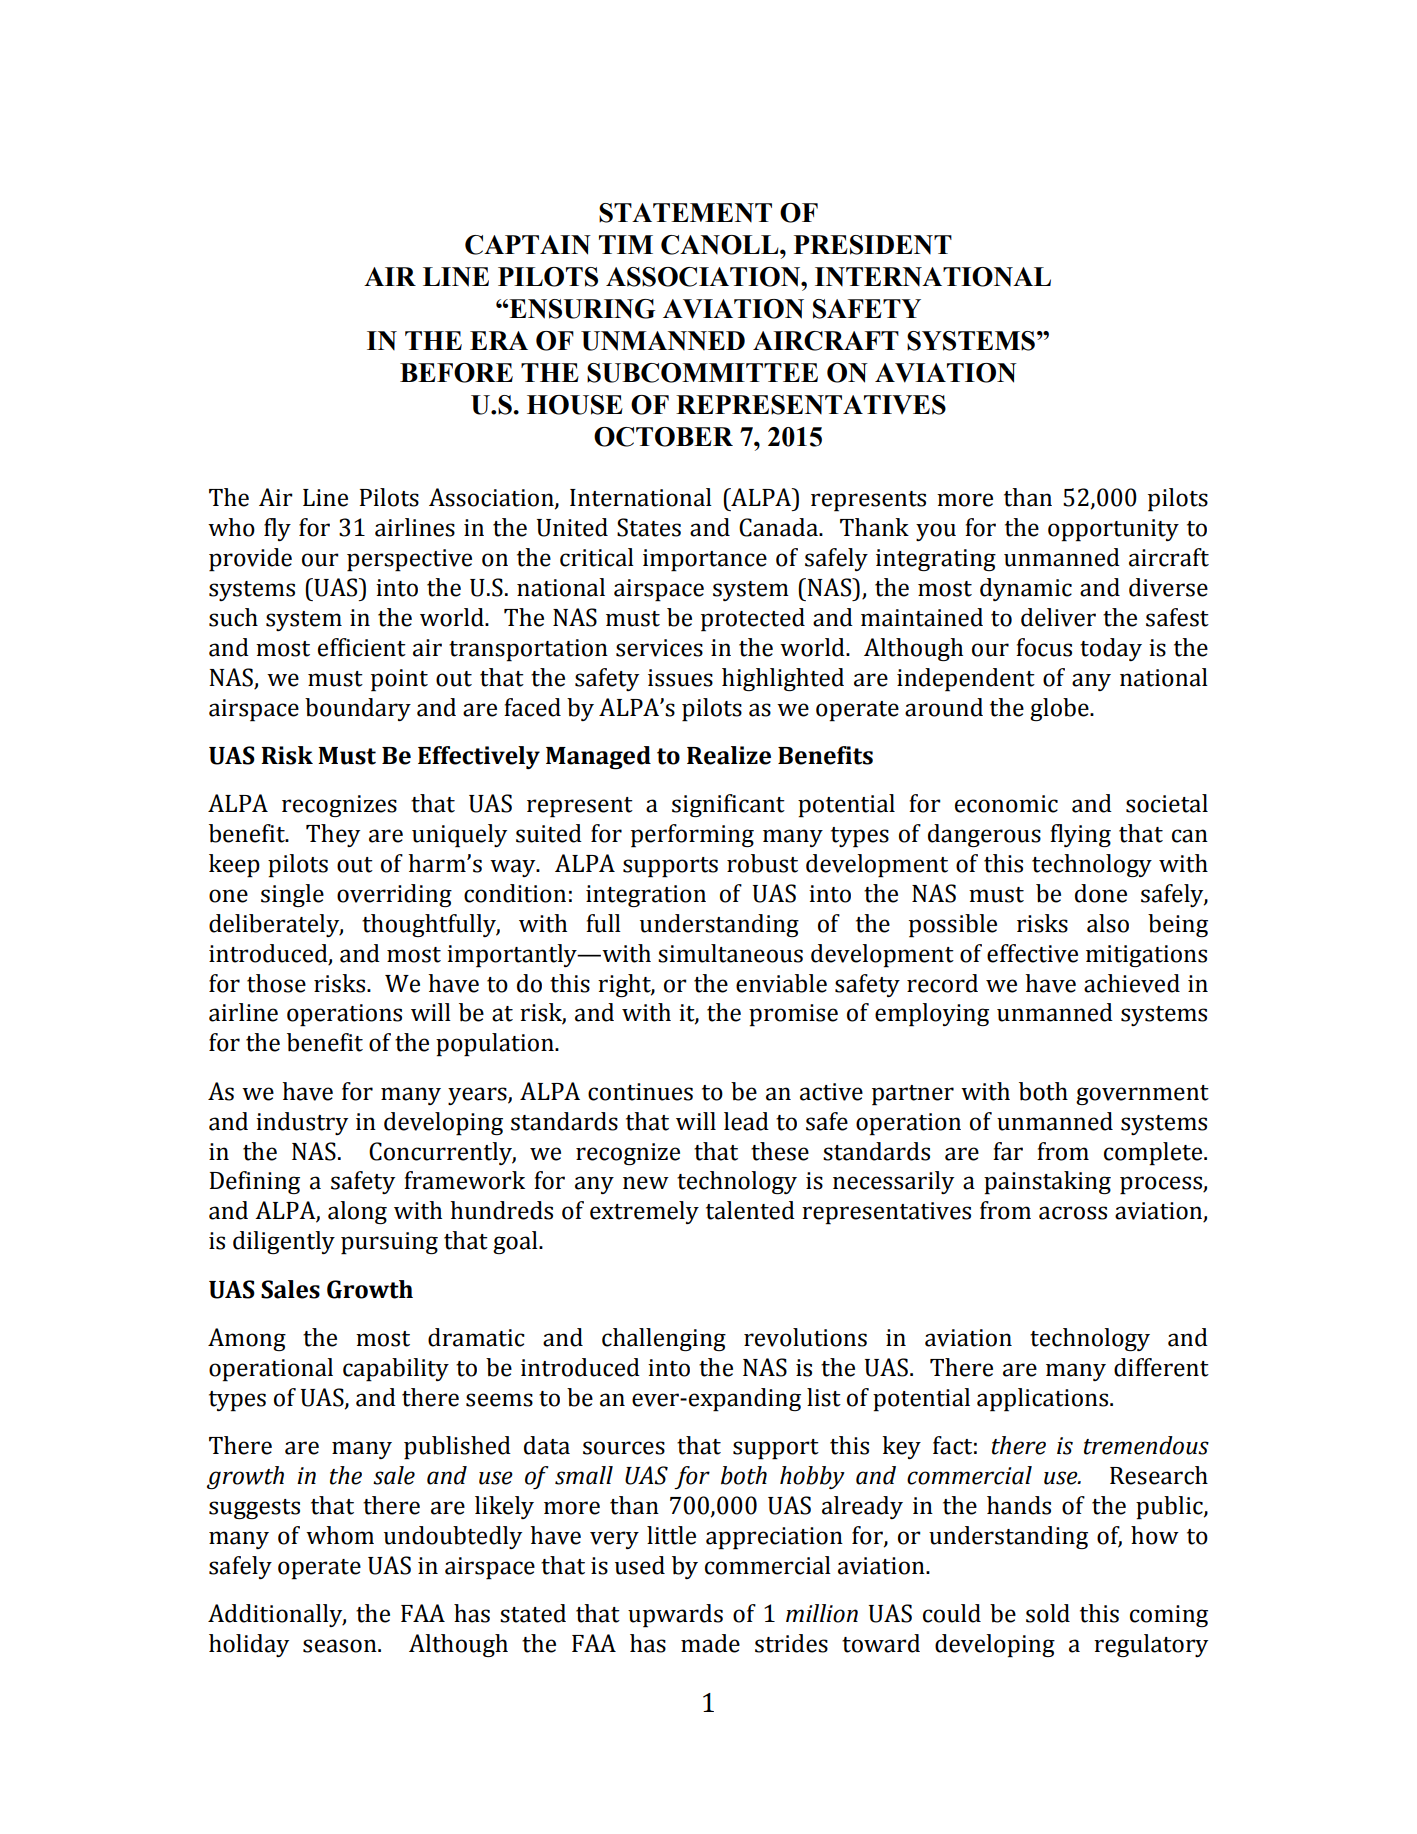  Describe the element at coordinates (1047, 1183) in the page. I see `painstaking` at that location.
